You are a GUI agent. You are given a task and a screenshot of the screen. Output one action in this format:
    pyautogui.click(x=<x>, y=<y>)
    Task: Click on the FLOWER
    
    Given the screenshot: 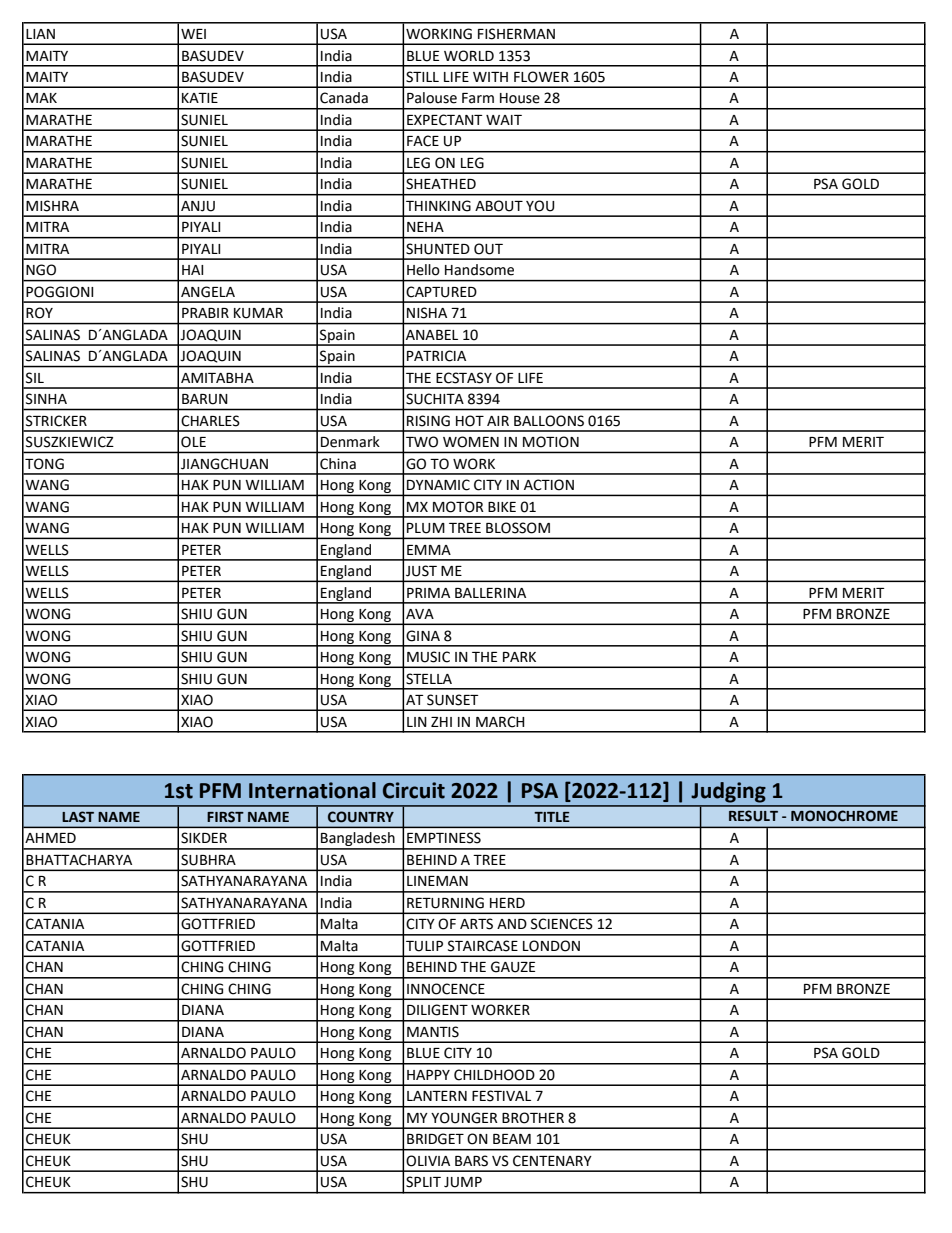 What is the action you would take?
    pyautogui.click(x=541, y=77)
